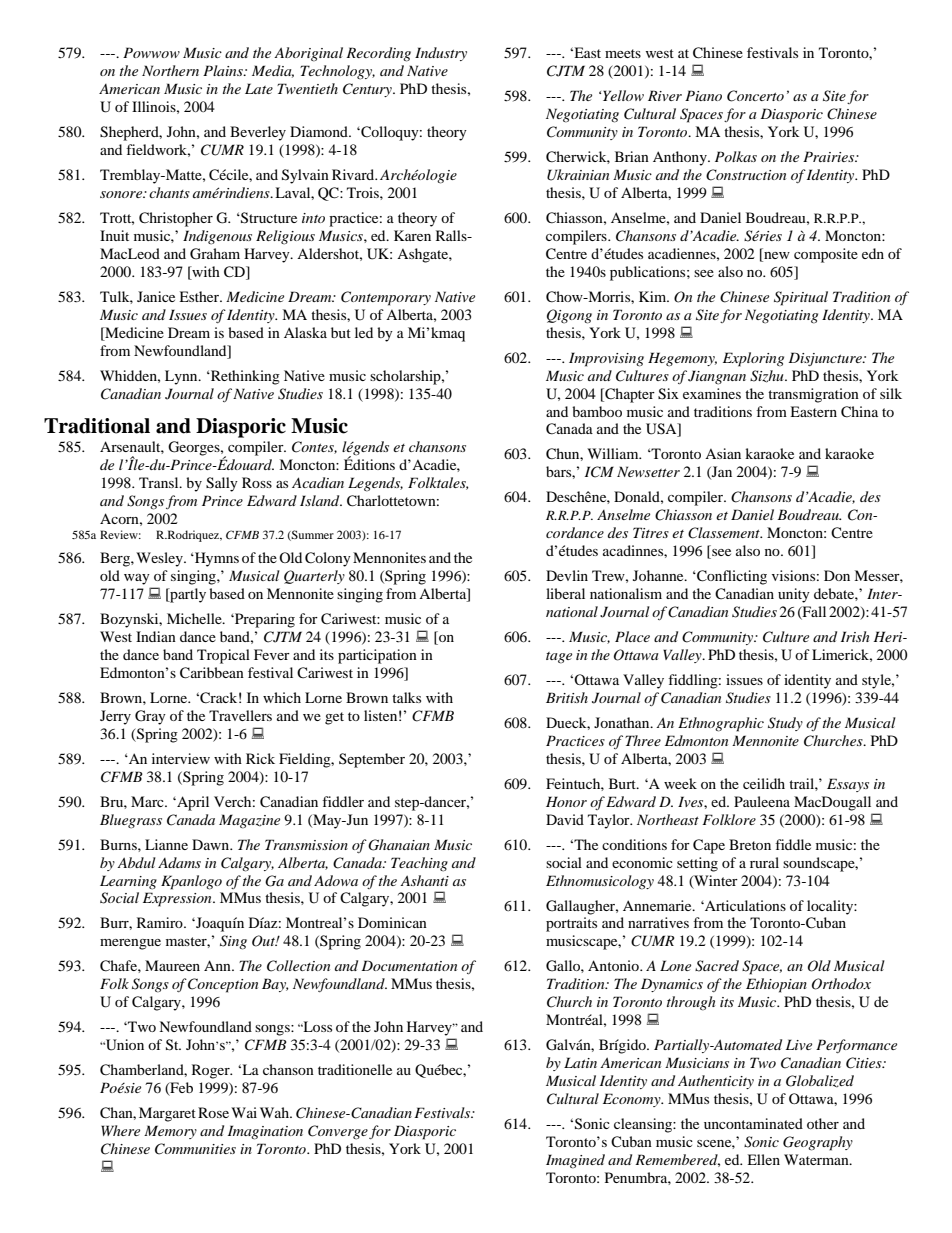 This document has height=1233, width=952. Describe the element at coordinates (823, 1123) in the document. I see `other` at that location.
